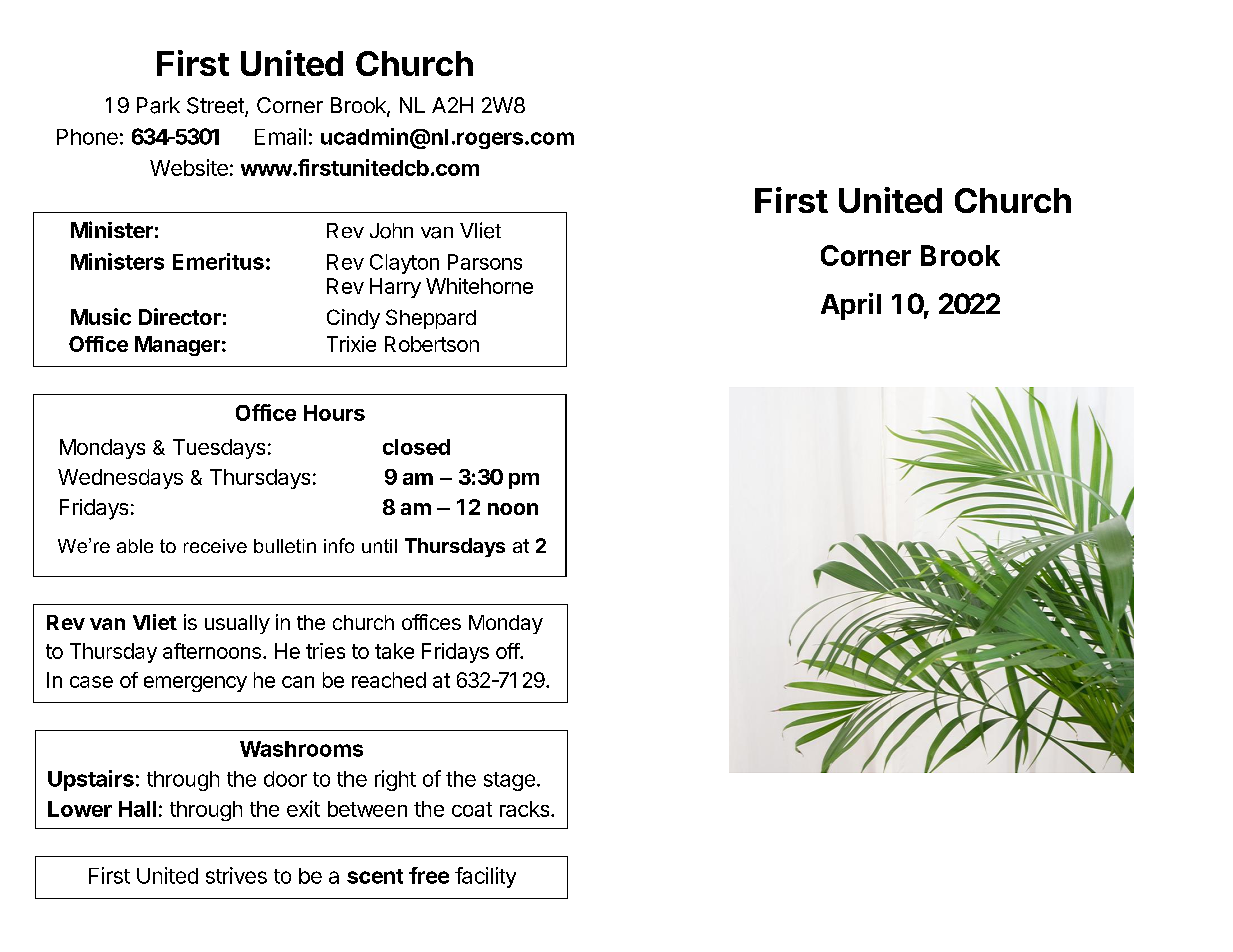 This page has width=1233, height=952. Describe the element at coordinates (236, 875) in the page. I see `strives` at that location.
